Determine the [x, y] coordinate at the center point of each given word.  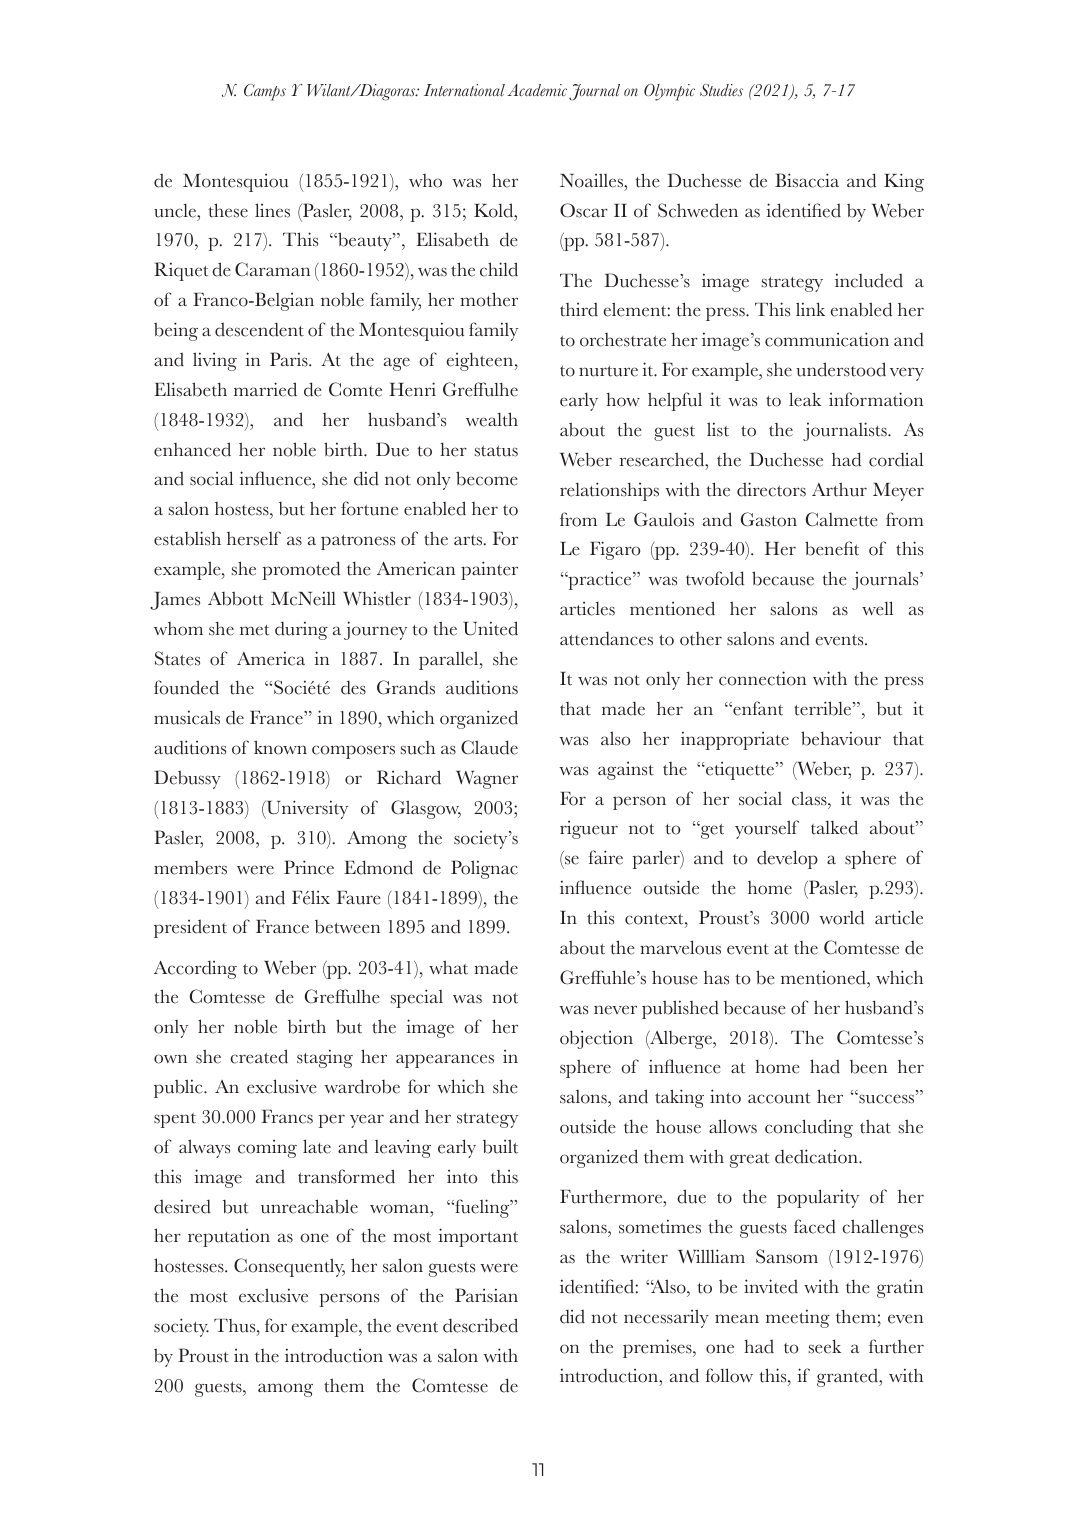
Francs [287, 1117]
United [490, 628]
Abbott [235, 599]
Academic [537, 90]
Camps [265, 92]
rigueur [589, 830]
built [500, 1146]
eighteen [481, 362]
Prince [309, 867]
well [877, 608]
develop [787, 859]
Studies [721, 90]
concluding [809, 1128]
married [265, 389]
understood [841, 369]
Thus [236, 1326]
